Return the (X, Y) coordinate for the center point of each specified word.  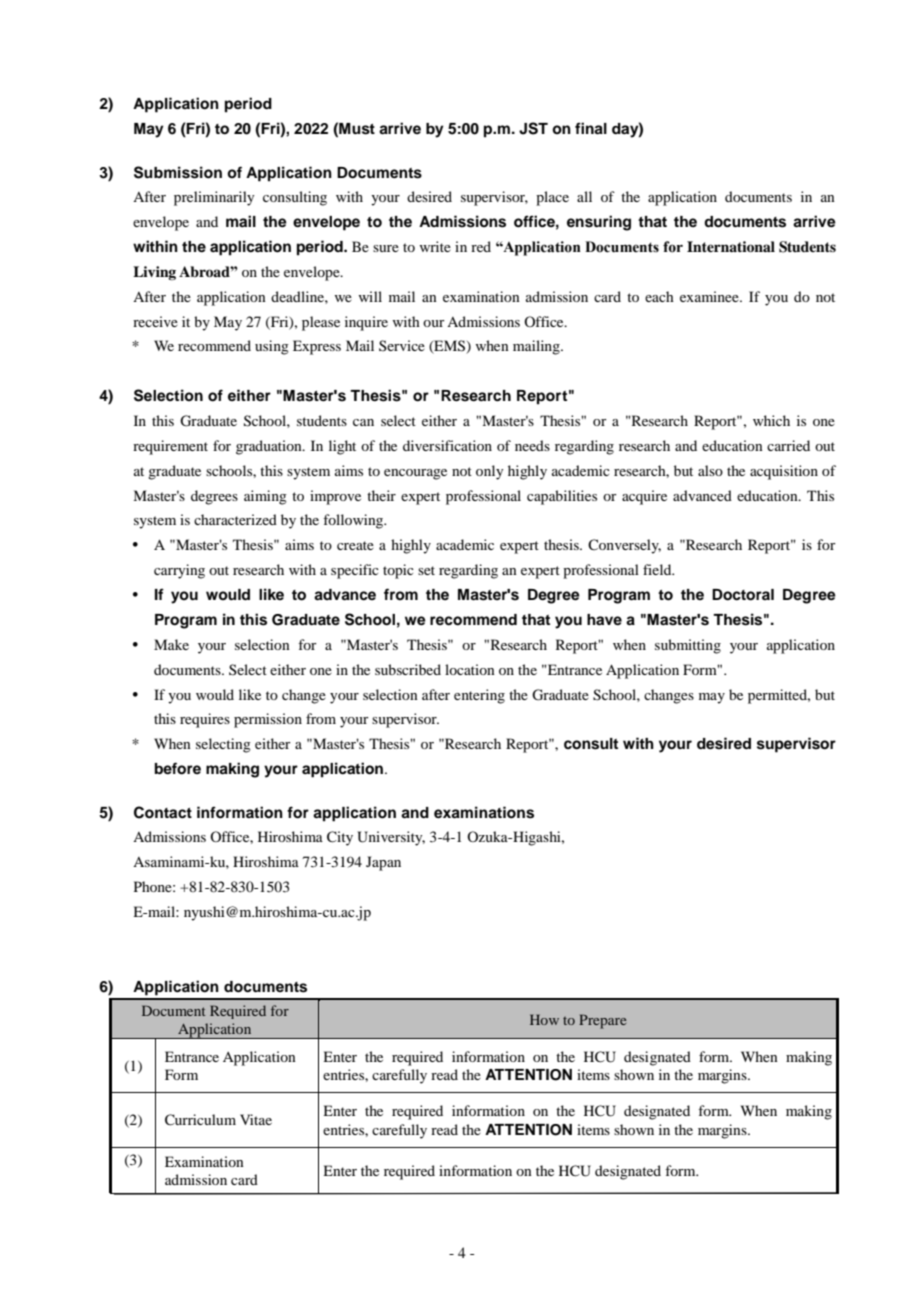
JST (533, 128)
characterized (235, 519)
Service (402, 345)
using (272, 347)
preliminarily (214, 198)
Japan (383, 863)
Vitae (256, 1119)
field (658, 569)
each (659, 296)
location (470, 669)
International (731, 246)
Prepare (602, 1021)
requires (205, 720)
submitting (688, 646)
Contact (163, 812)
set (426, 570)
